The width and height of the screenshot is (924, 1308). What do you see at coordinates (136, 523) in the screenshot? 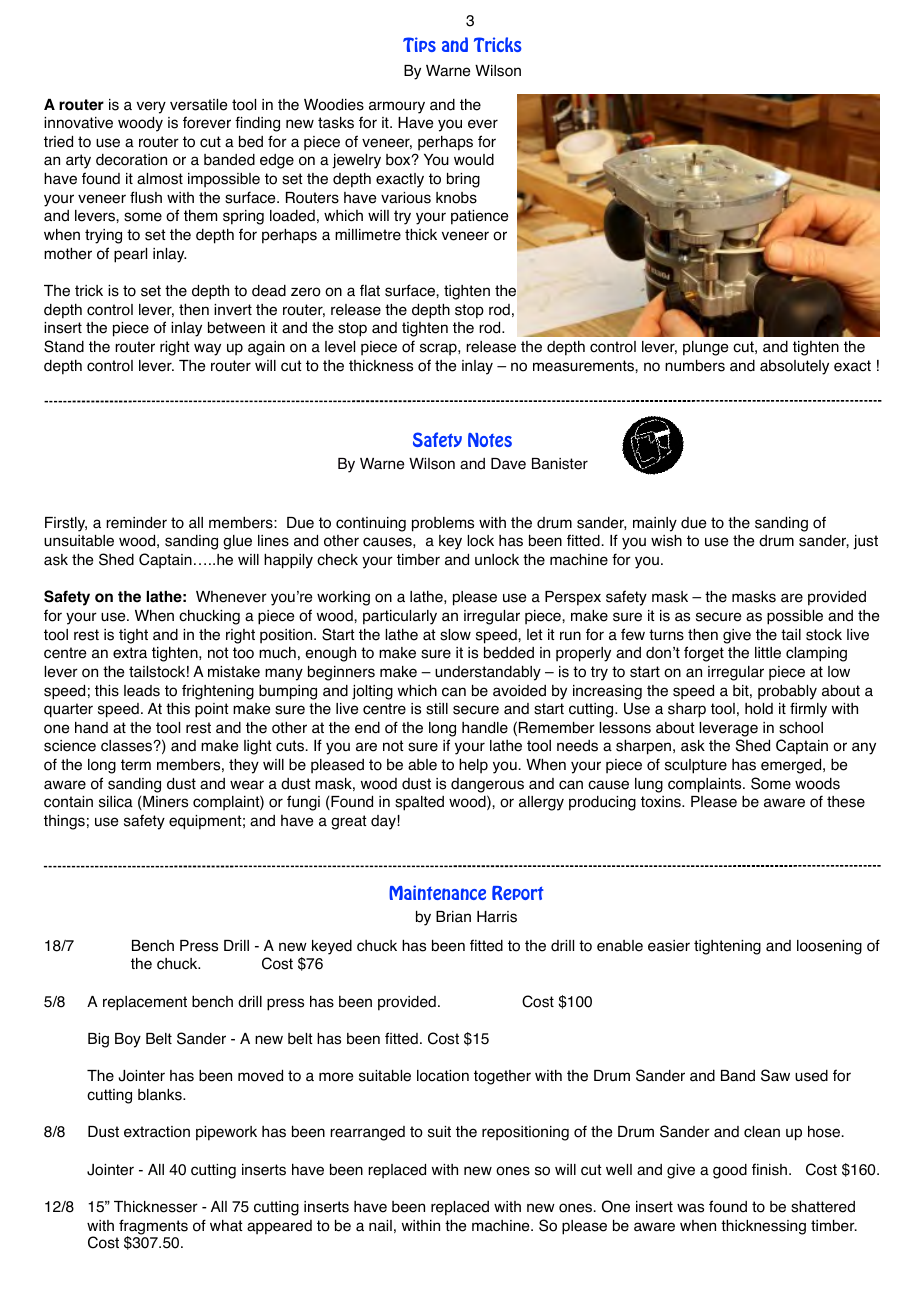
I see `reminder` at bounding box center [136, 523].
